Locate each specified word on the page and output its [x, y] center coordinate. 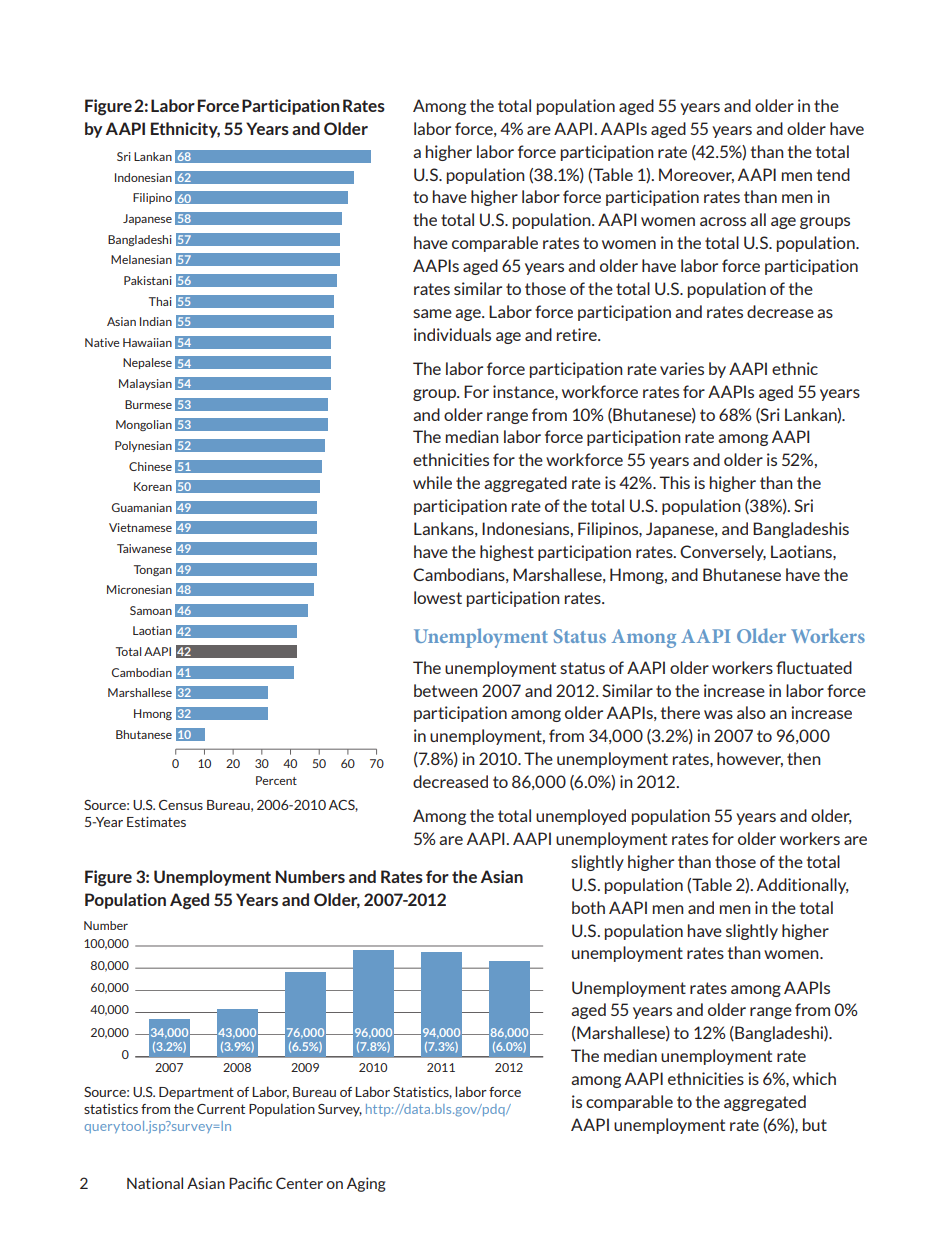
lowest [438, 597]
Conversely [723, 553]
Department [196, 1093]
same [432, 313]
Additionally [803, 886]
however [750, 759]
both [588, 907]
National [155, 1183]
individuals [452, 334]
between [446, 690]
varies [682, 368]
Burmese [148, 404]
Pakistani [148, 280]
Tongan [153, 570]
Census [181, 805]
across [723, 221]
